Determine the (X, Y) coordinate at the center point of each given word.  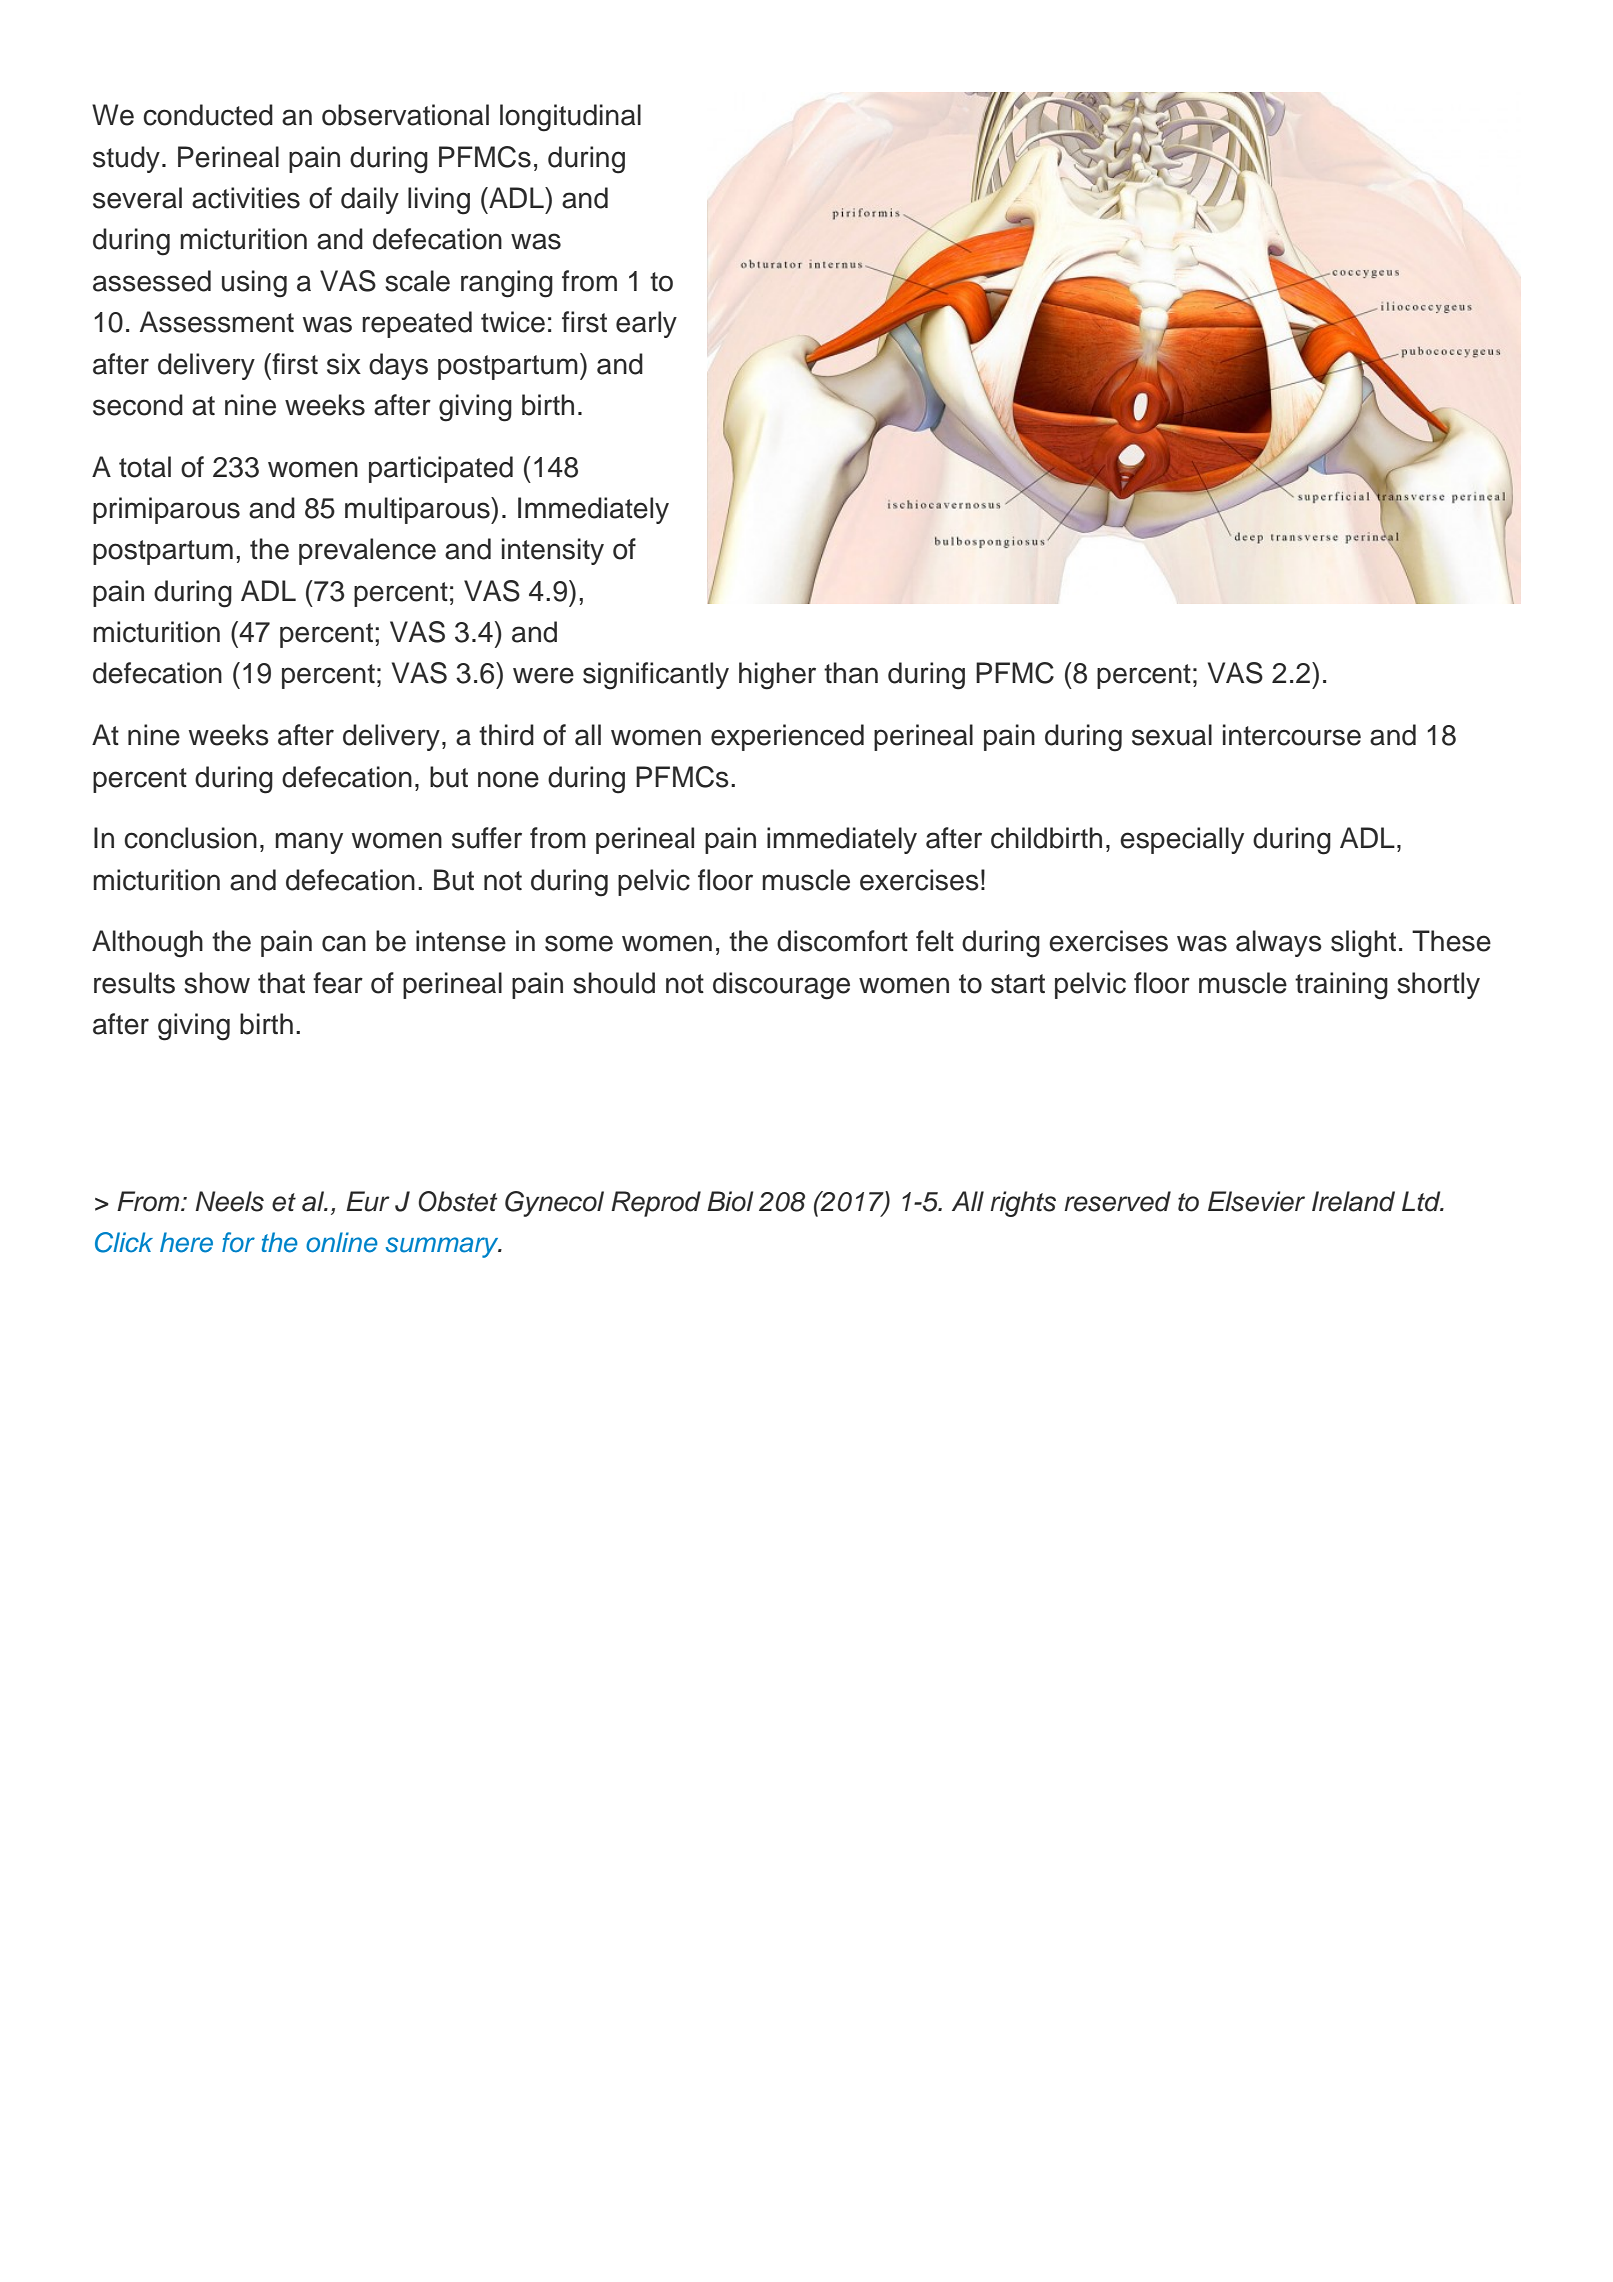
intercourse (1292, 735)
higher (777, 676)
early (646, 324)
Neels (229, 1201)
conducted (208, 115)
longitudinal (570, 118)
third (506, 735)
